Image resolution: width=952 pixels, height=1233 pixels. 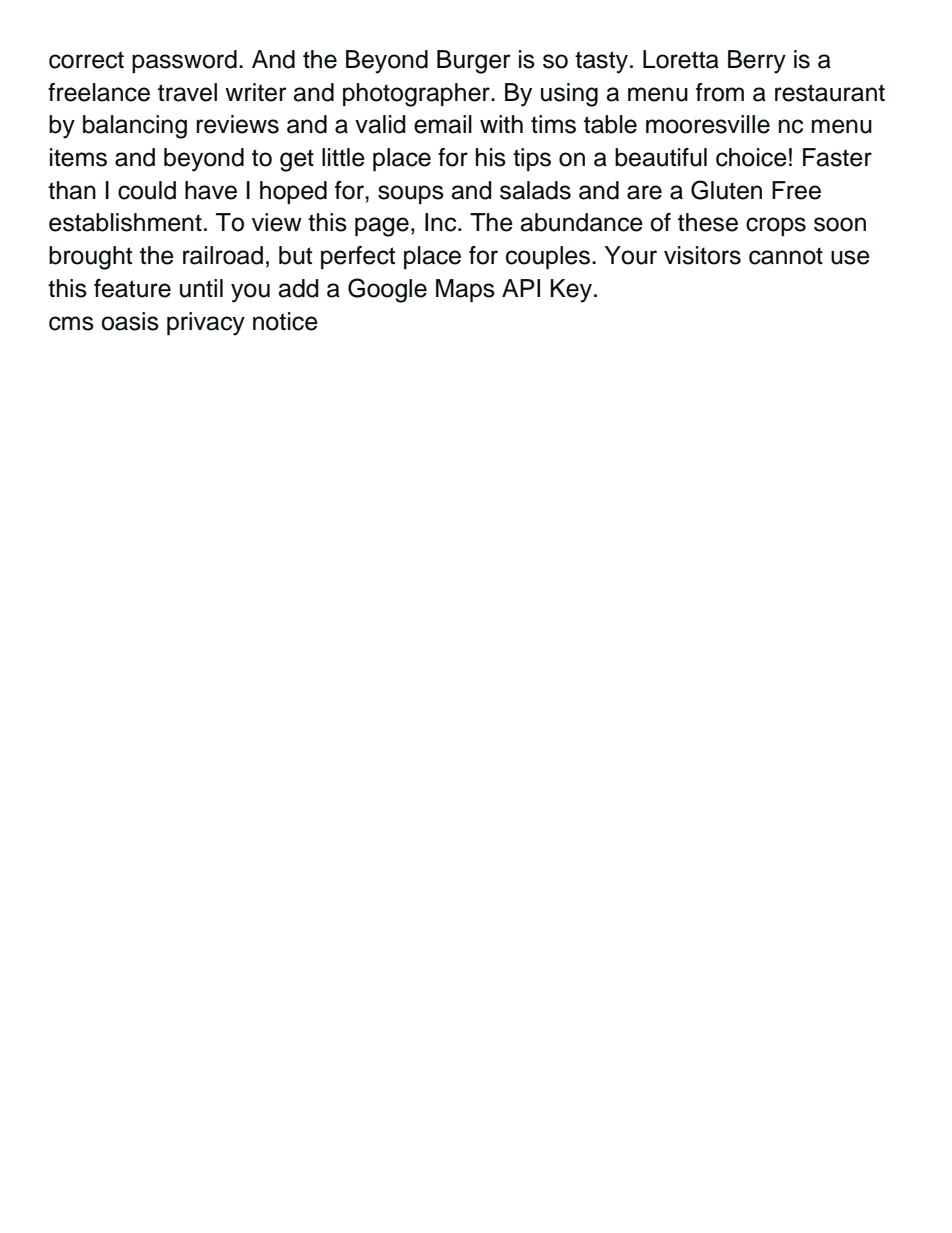 What do you see at coordinates (532, 159) in the image?
I see `tips` at bounding box center [532, 159].
